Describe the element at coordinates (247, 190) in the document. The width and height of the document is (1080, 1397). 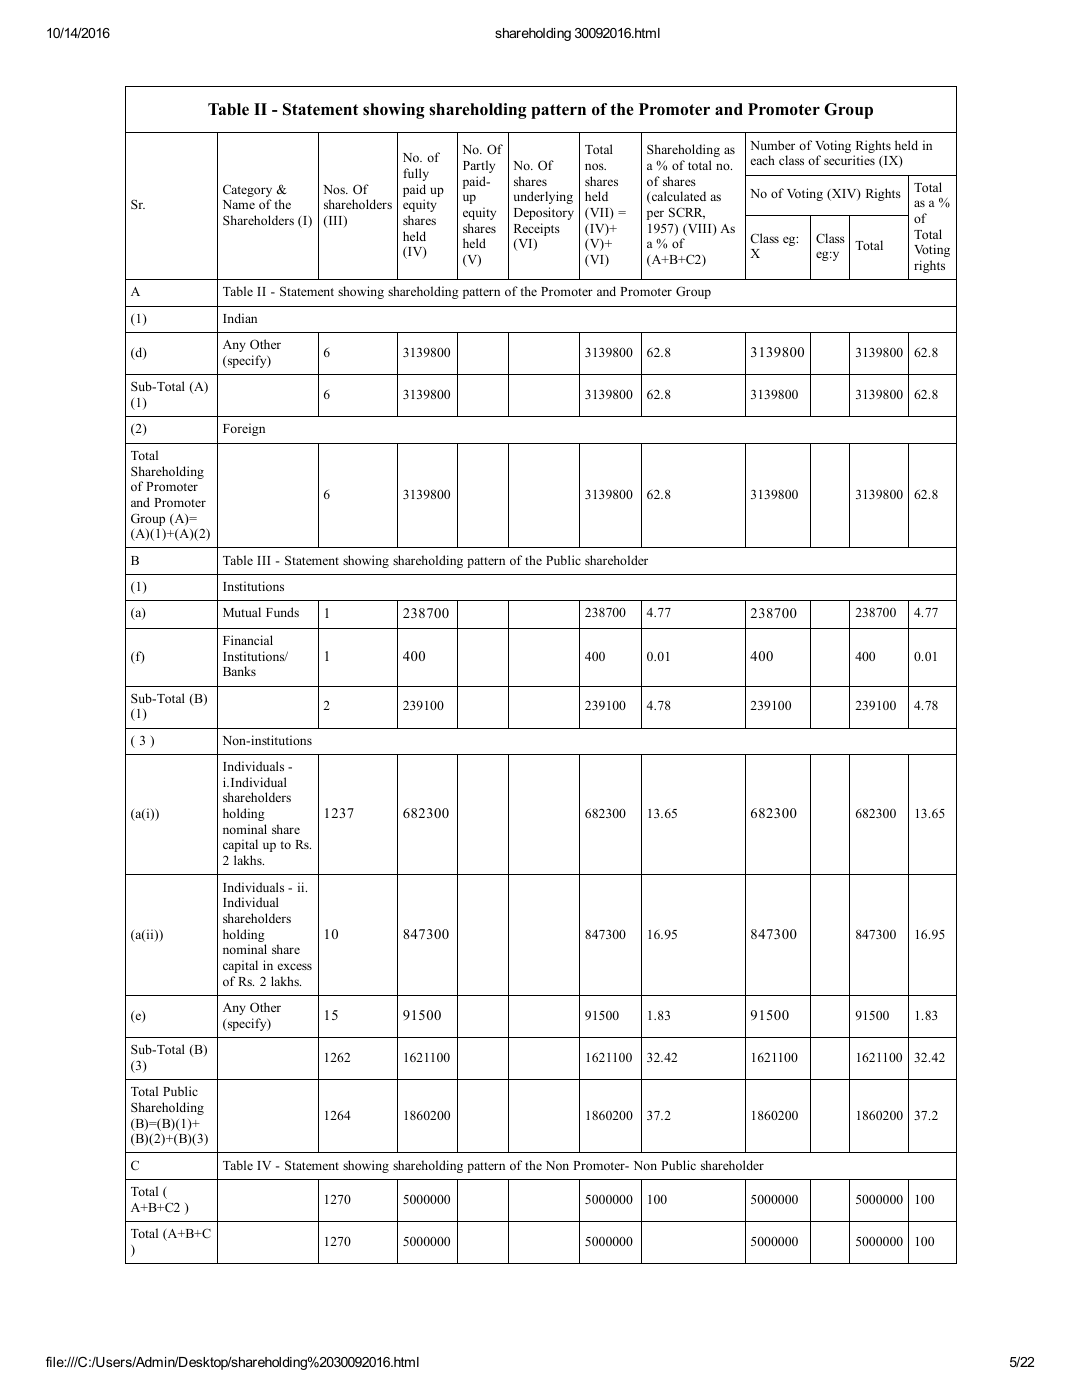
I see `Category` at that location.
